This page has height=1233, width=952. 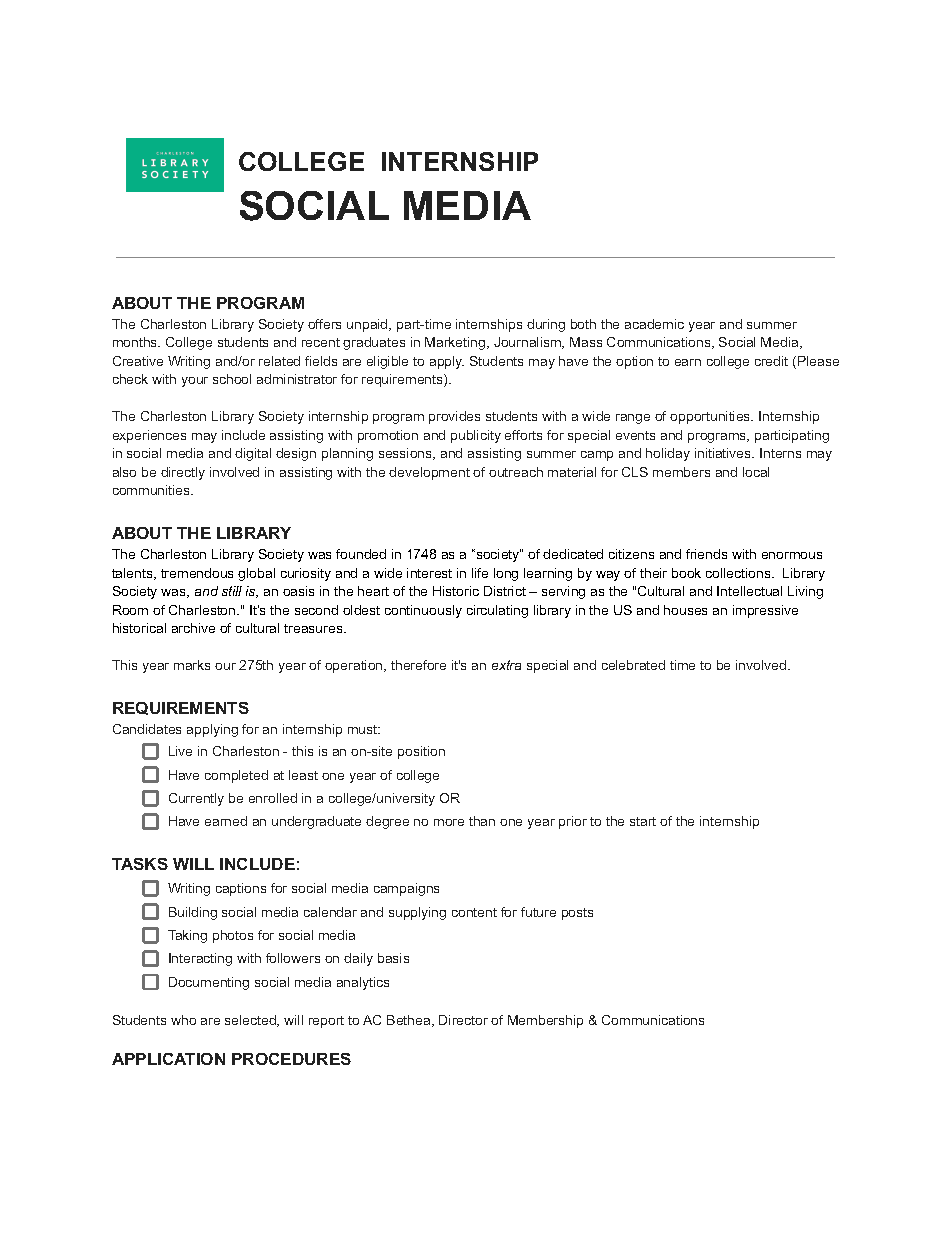 I want to click on credit, so click(x=771, y=361).
